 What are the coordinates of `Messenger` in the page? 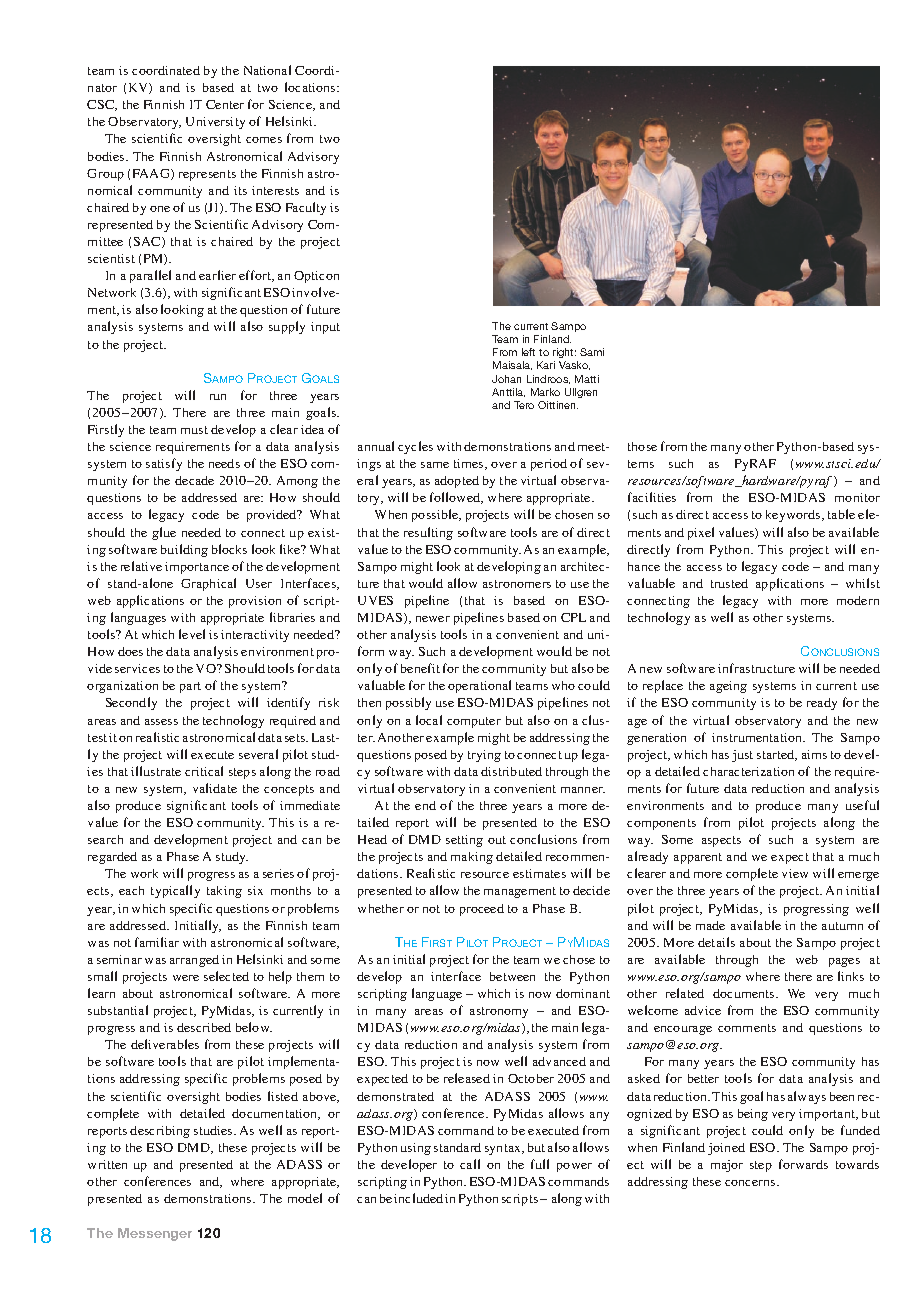 It's located at (155, 1234).
